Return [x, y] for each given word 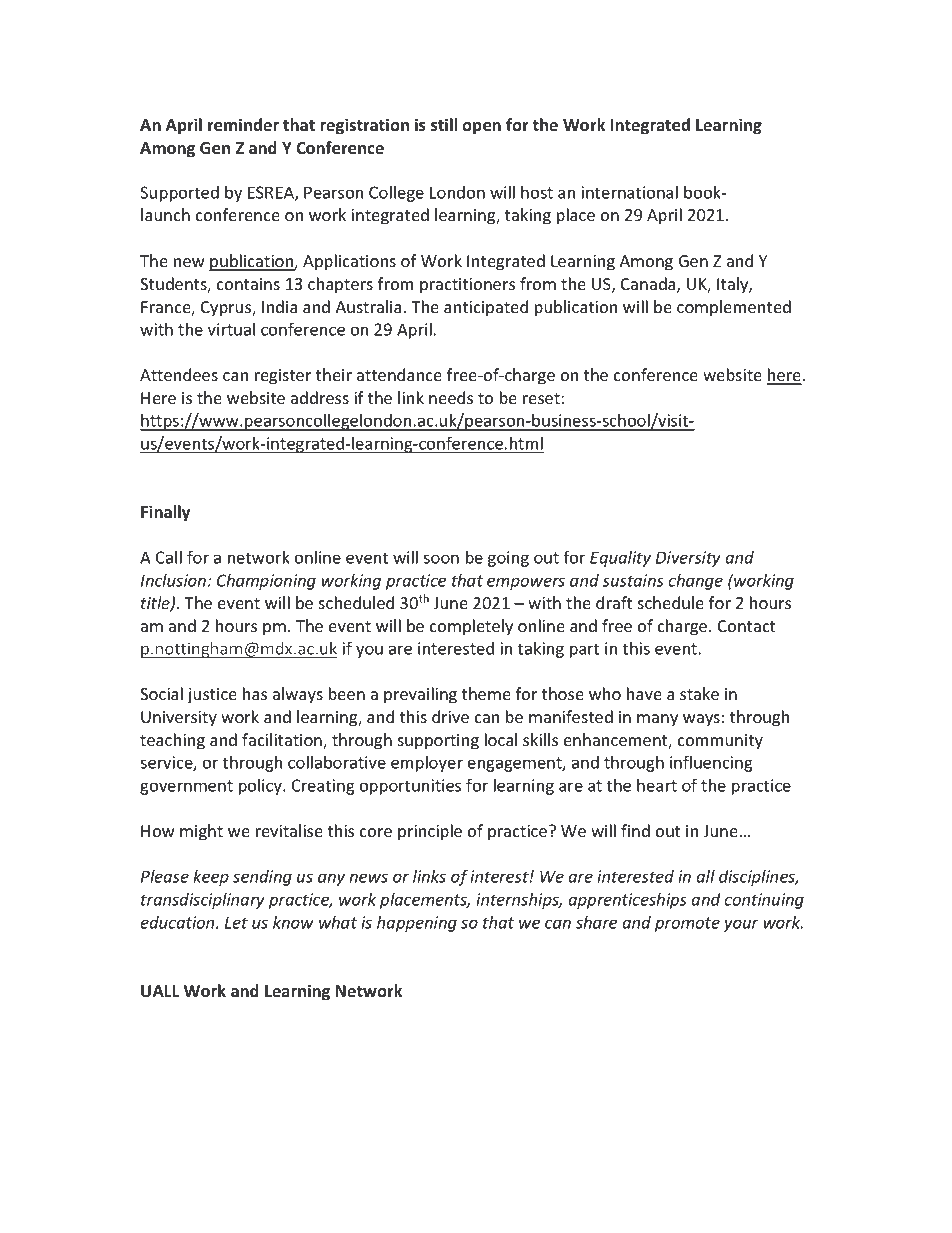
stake [699, 693]
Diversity [688, 559]
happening [417, 924]
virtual [231, 329]
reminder [243, 125]
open [481, 128]
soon [441, 559]
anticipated [486, 308]
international [629, 192]
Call [169, 557]
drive [450, 716]
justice [212, 696]
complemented [734, 308]
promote [687, 924]
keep [211, 878]
